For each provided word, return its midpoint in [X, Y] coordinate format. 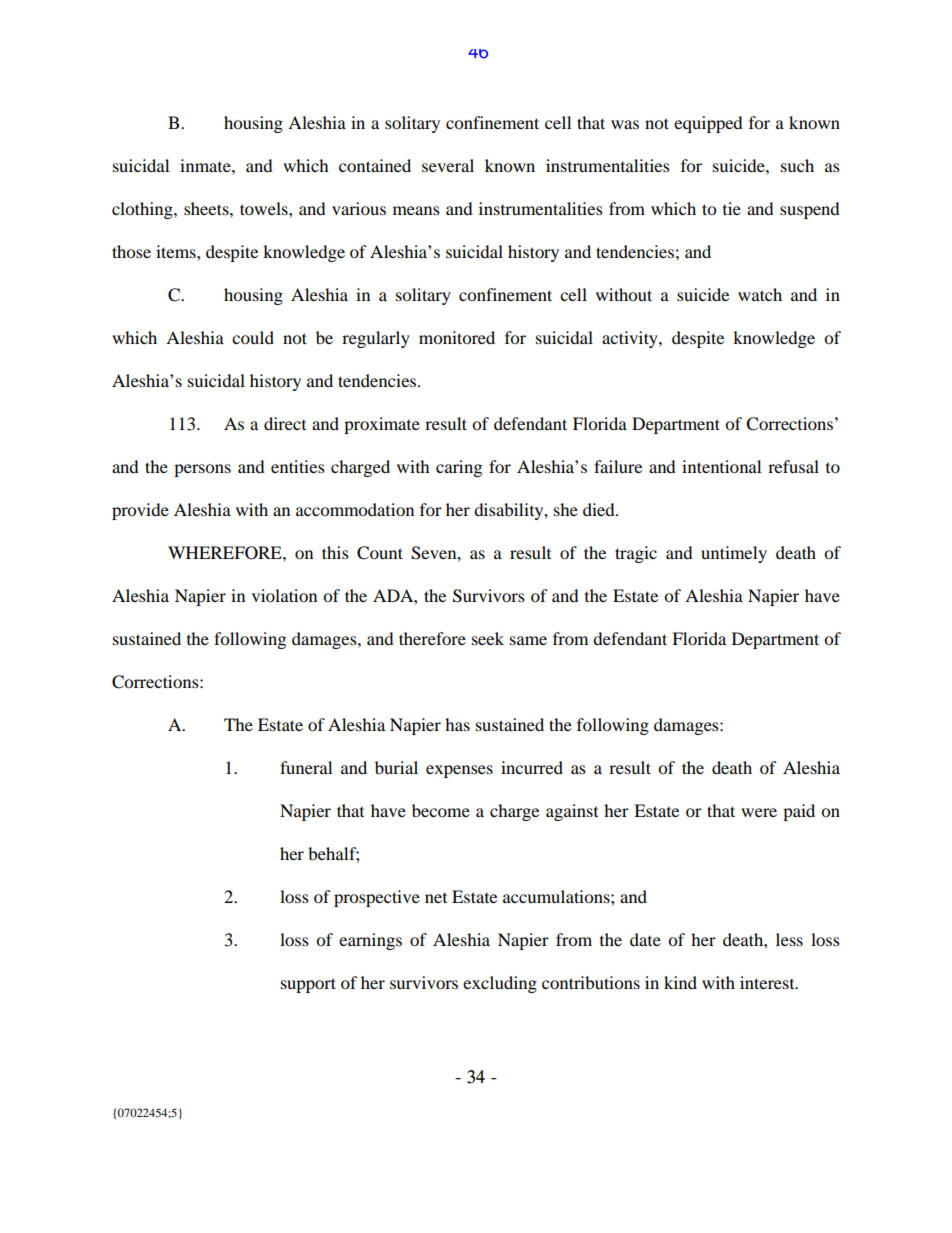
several [448, 165]
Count [380, 553]
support [308, 985]
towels [265, 208]
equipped [708, 124]
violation [284, 595]
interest [768, 982]
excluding [500, 984]
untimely [734, 554]
